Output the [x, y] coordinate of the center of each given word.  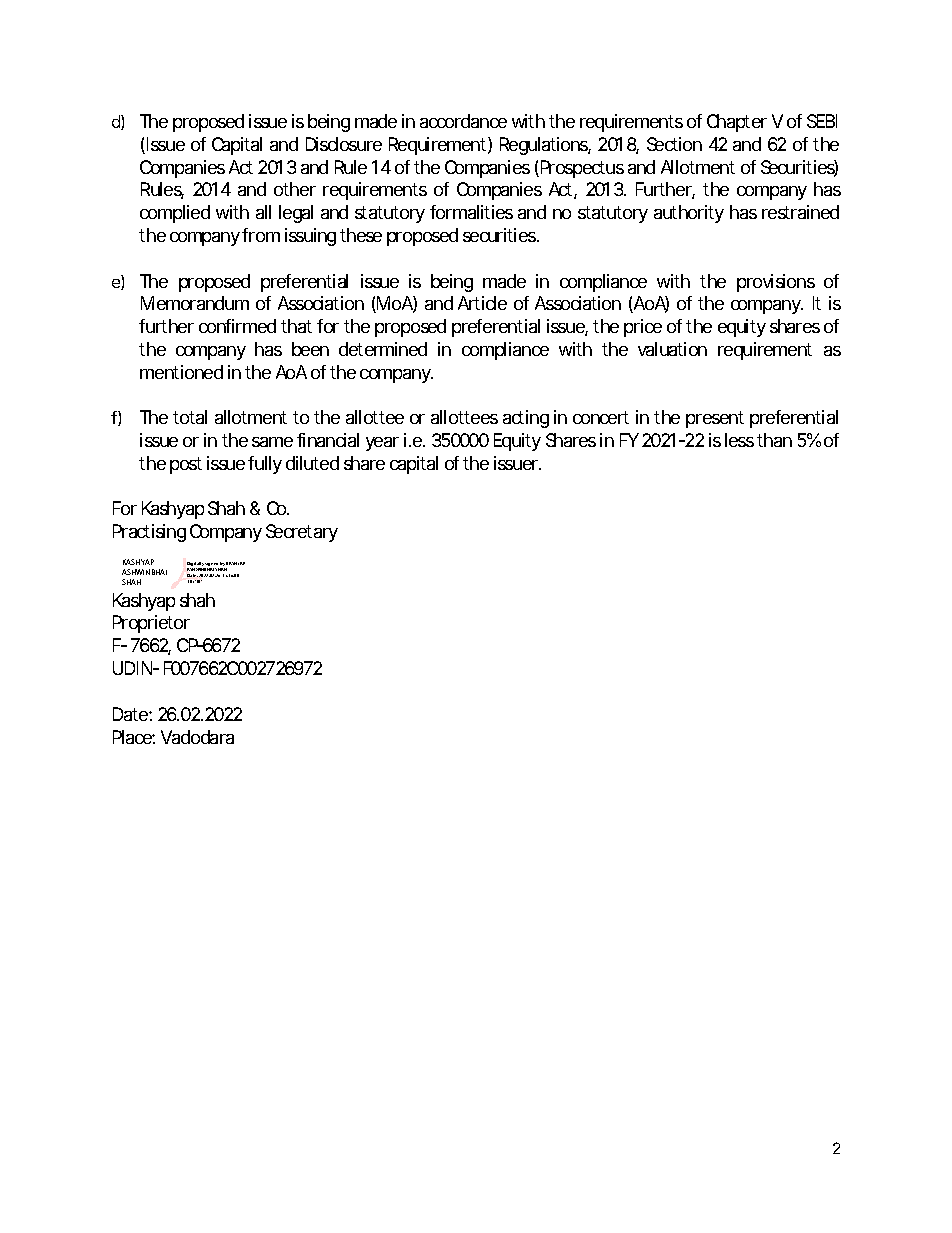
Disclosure [344, 144]
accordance [463, 121]
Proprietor [151, 624]
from [261, 235]
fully [265, 465]
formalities [471, 212]
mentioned [181, 372]
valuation [672, 349]
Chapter [737, 123]
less [739, 440]
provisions [776, 283]
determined [383, 349]
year [382, 444]
